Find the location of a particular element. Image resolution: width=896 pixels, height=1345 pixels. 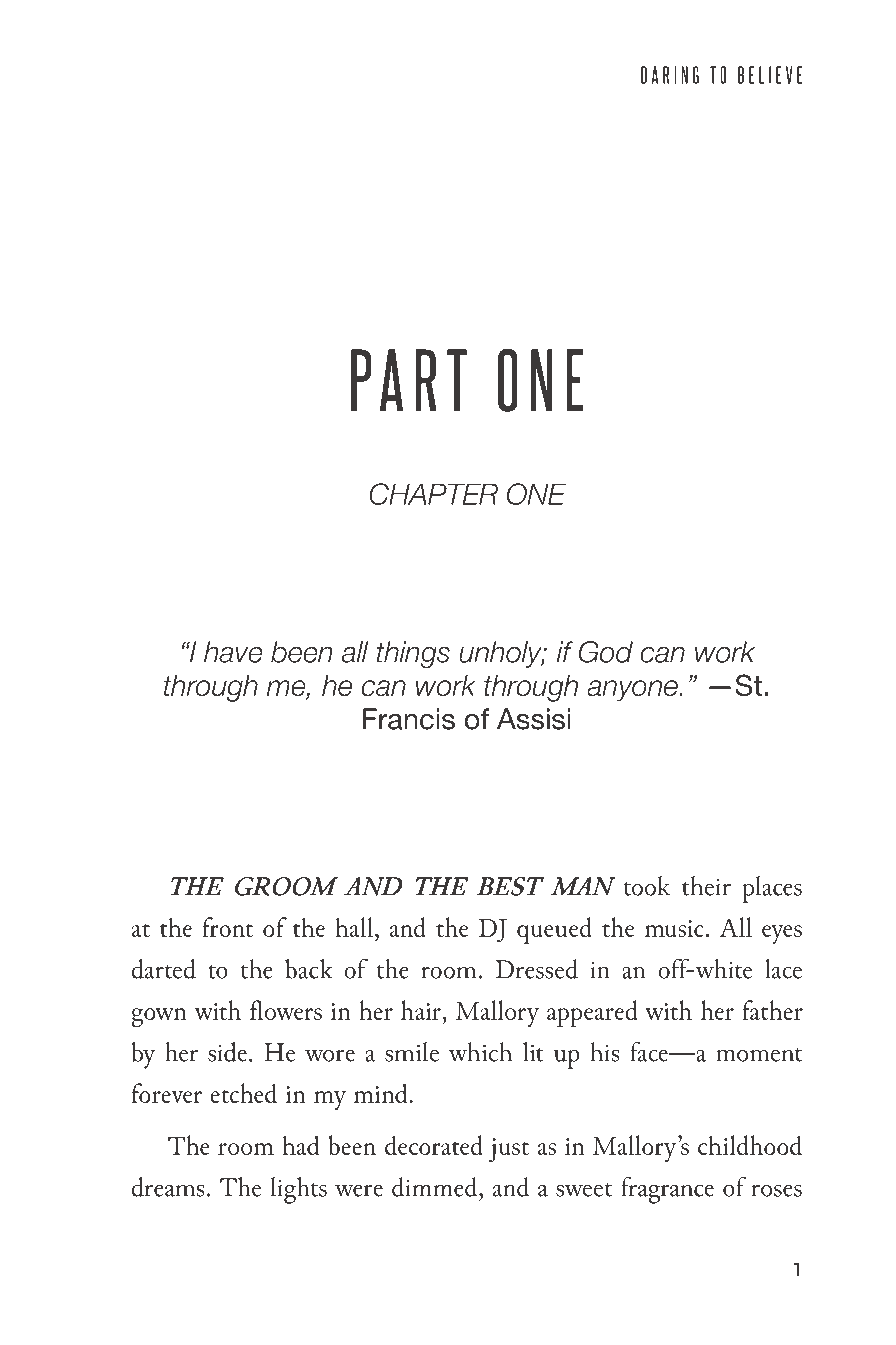

things is located at coordinates (413, 654).
